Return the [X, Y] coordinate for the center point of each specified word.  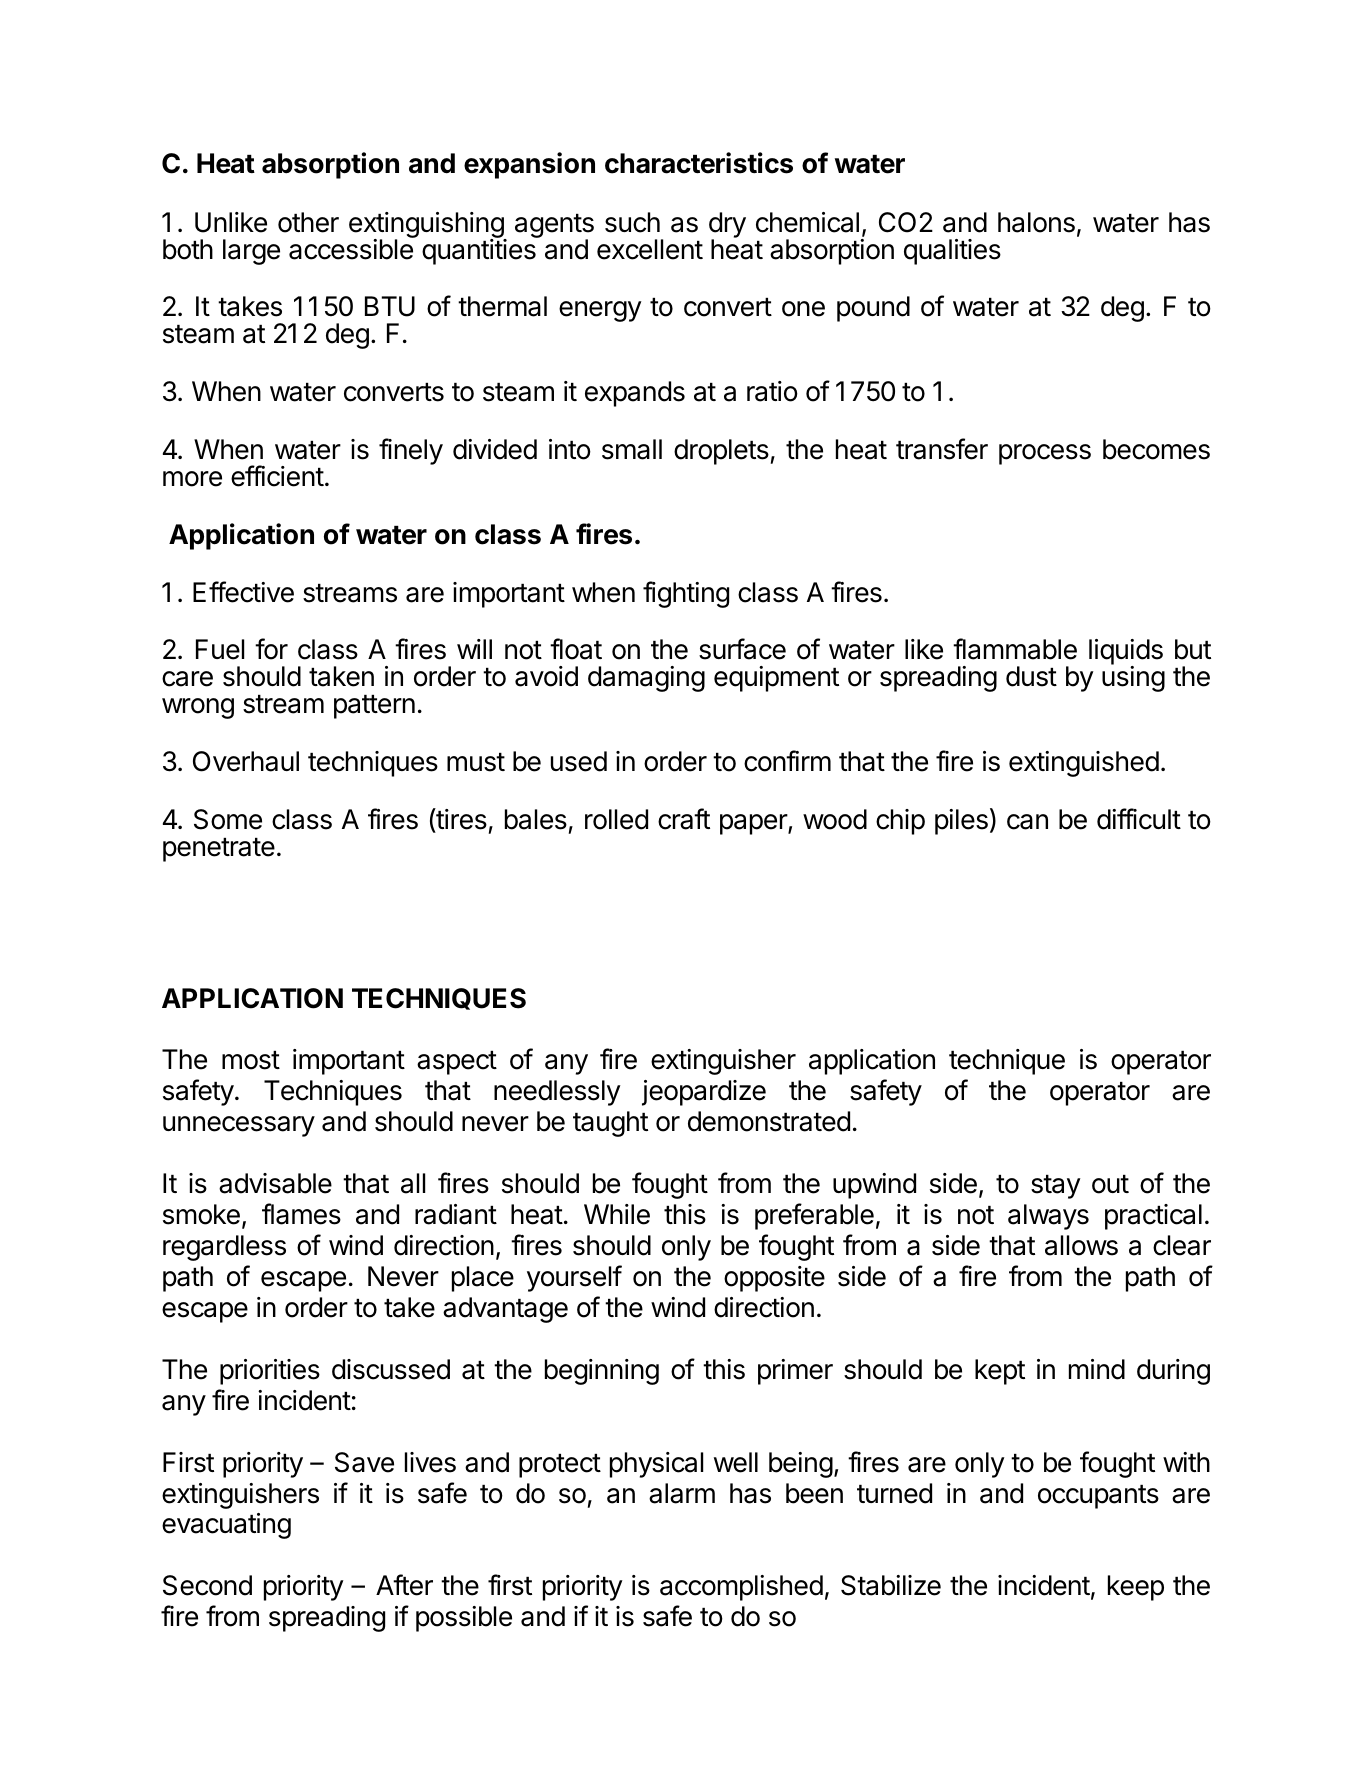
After [404, 1585]
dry [727, 226]
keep [1136, 1588]
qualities [952, 252]
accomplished [741, 1588]
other [308, 222]
